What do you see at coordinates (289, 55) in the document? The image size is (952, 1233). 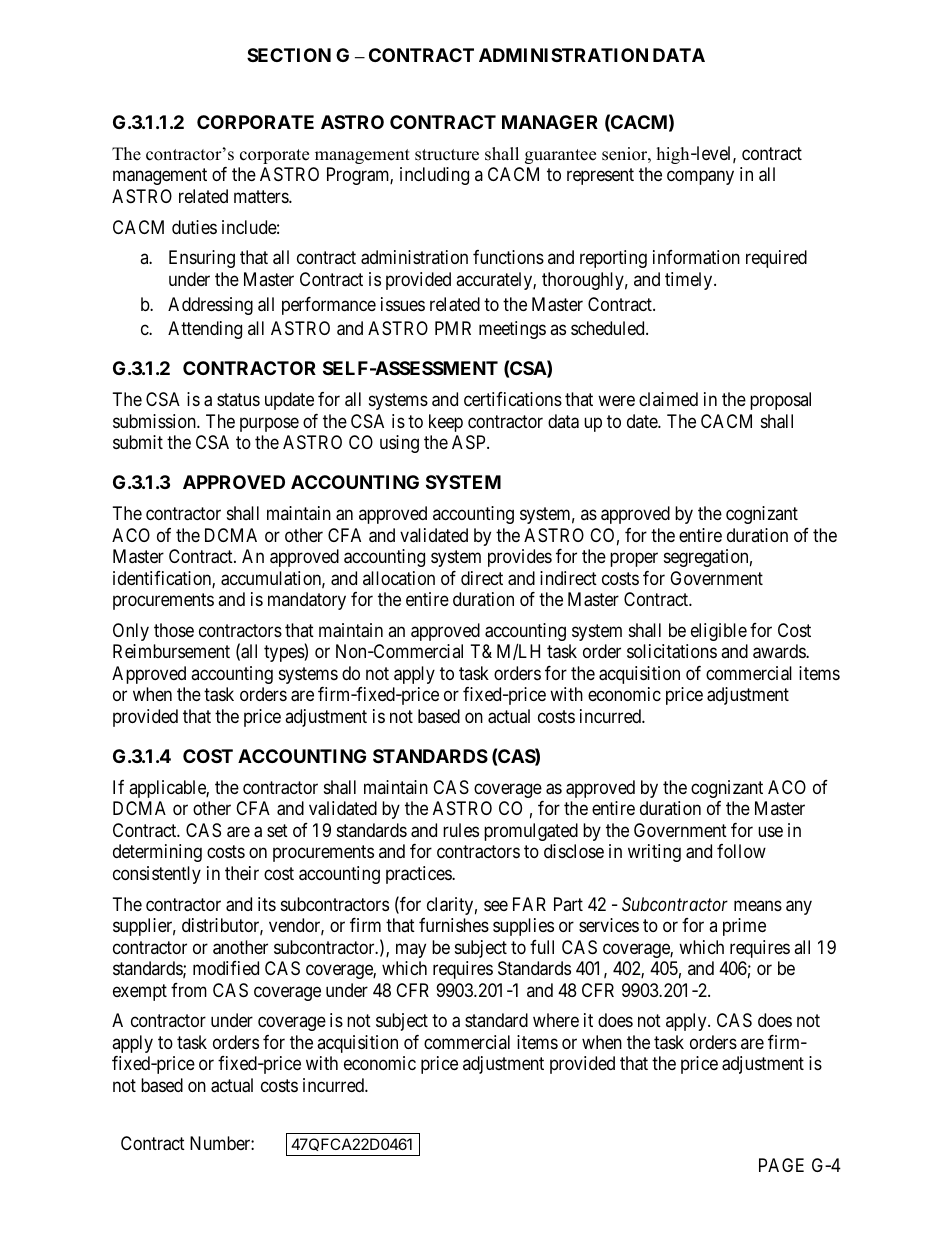 I see `SECTION` at bounding box center [289, 55].
